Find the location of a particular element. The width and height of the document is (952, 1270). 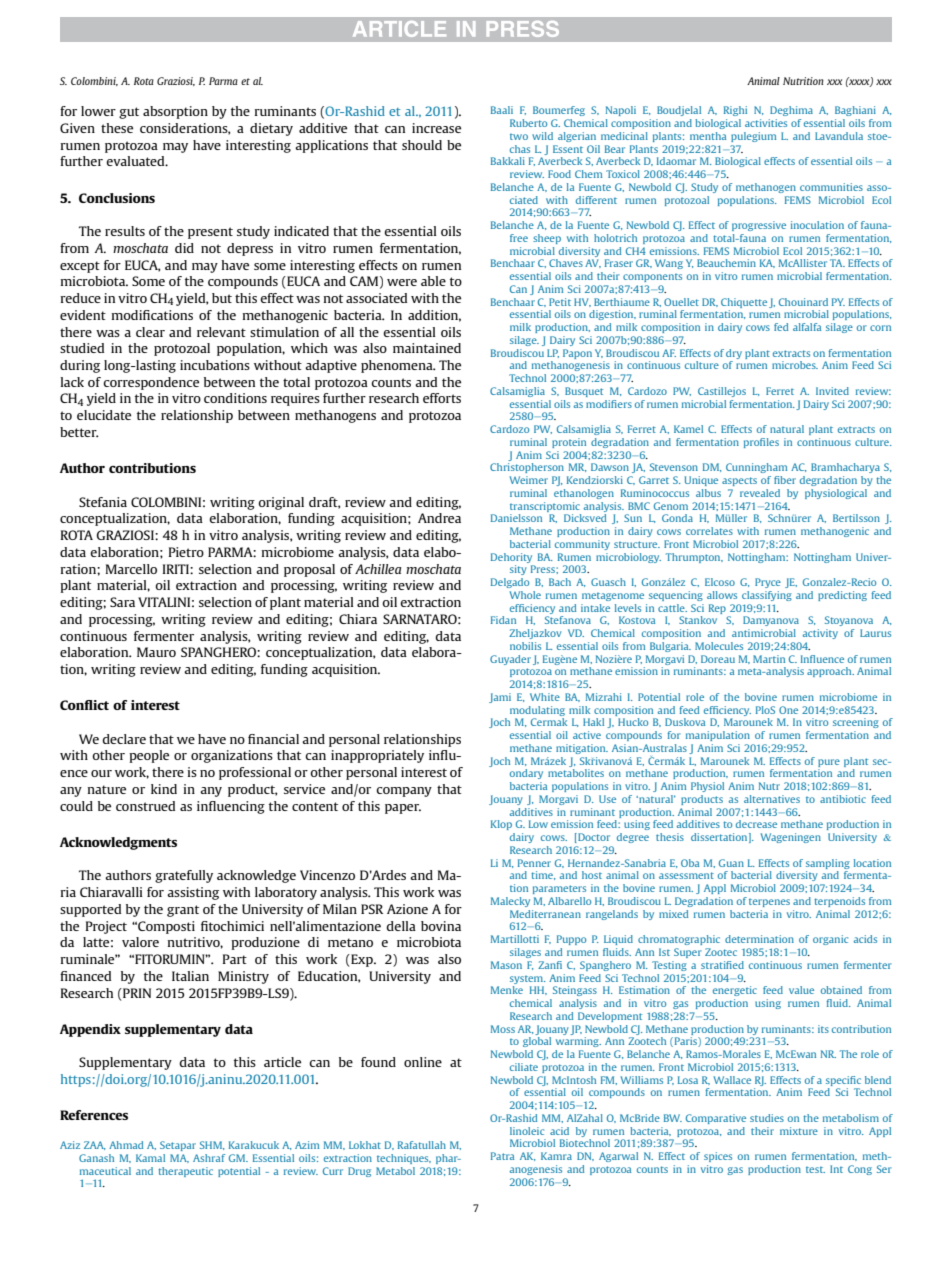

Kamal is located at coordinates (150, 1158).
